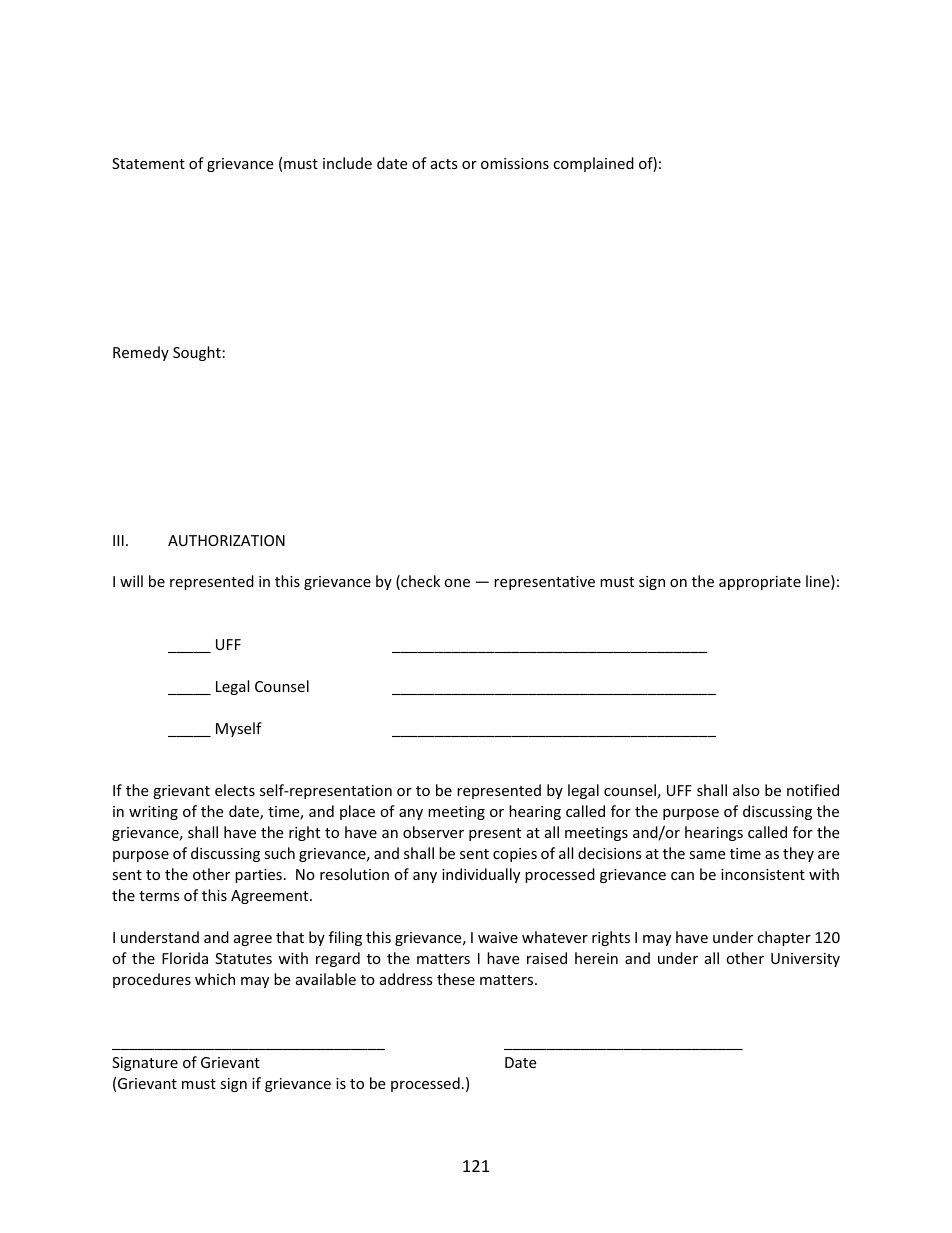 This screenshot has height=1233, width=952. I want to click on place, so click(357, 812).
